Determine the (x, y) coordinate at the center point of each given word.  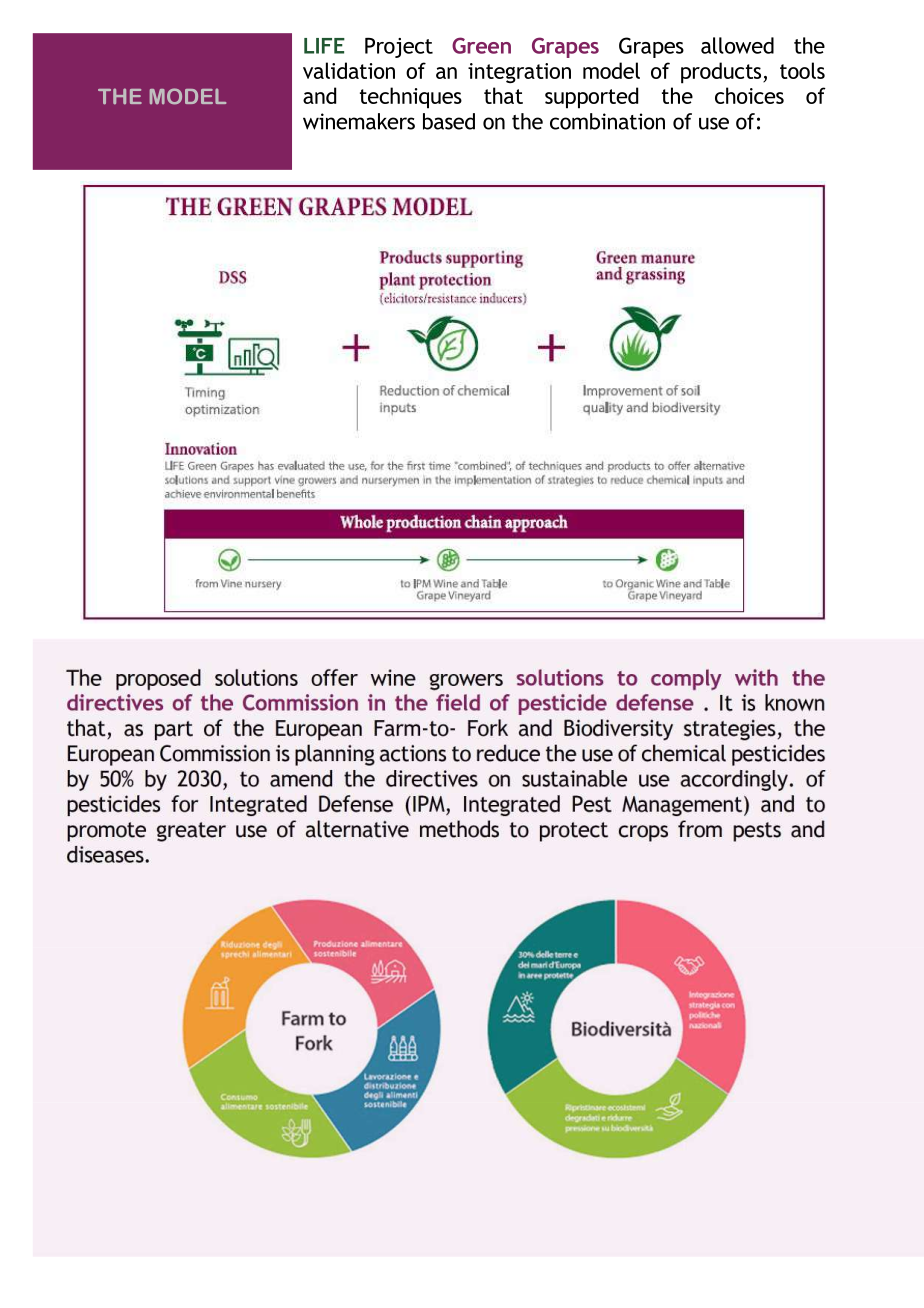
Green (481, 45)
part (174, 731)
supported (591, 98)
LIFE (324, 46)
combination (607, 121)
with (756, 677)
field (458, 702)
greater (191, 832)
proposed (158, 680)
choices (749, 95)
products (722, 73)
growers (466, 682)
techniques (411, 98)
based (449, 121)
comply (686, 679)
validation (349, 70)
